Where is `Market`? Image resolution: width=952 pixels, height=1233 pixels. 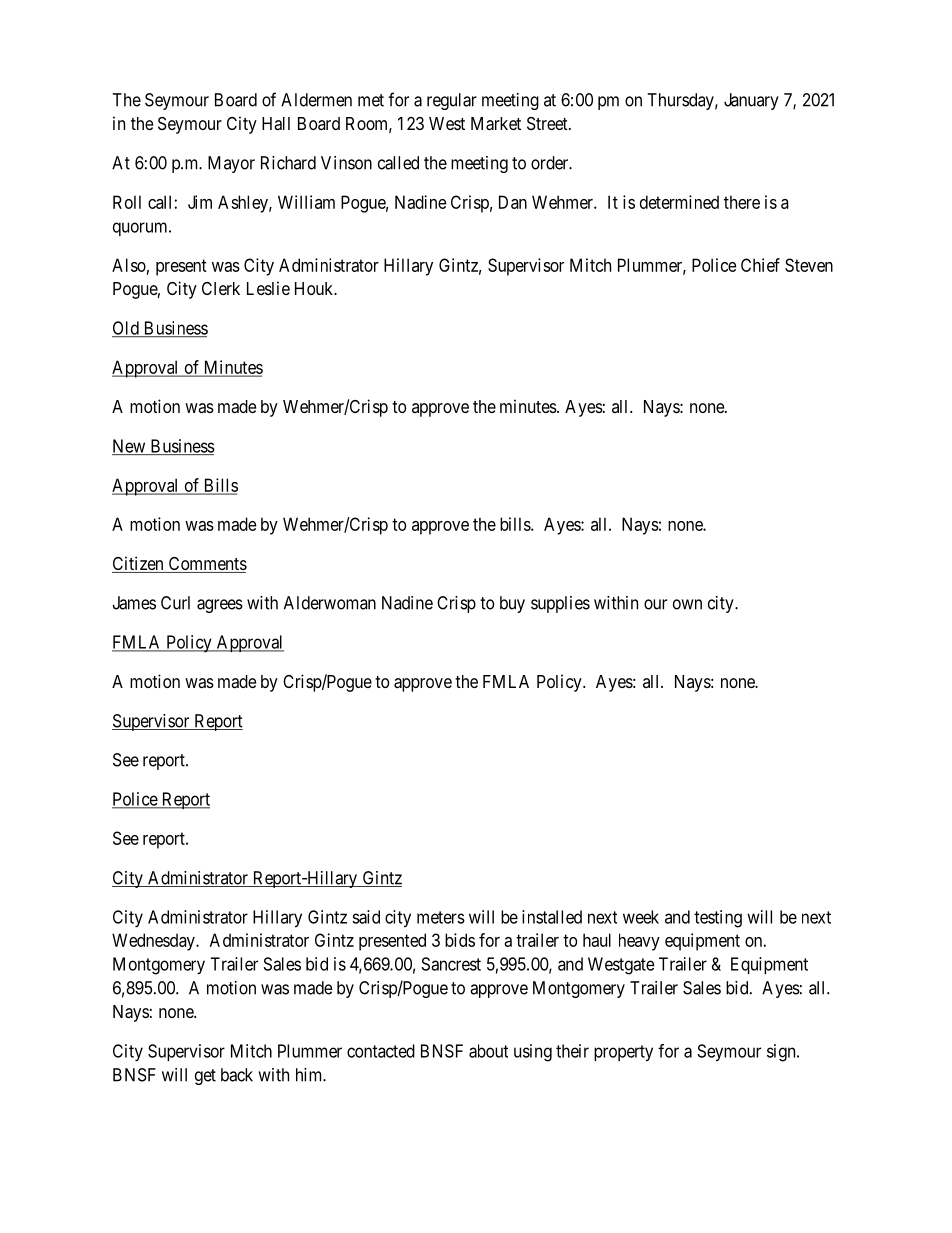
Market is located at coordinates (496, 124).
